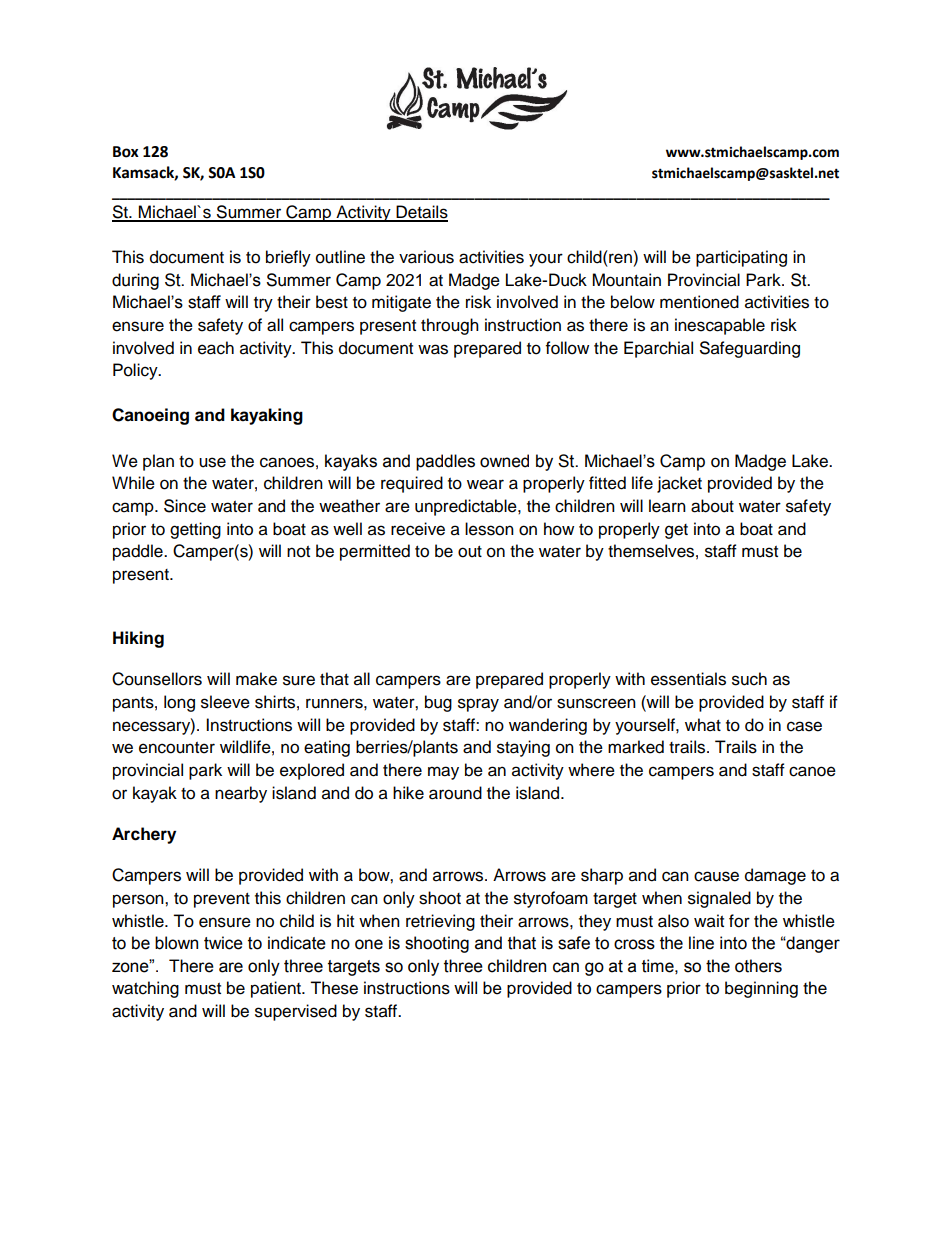 The height and width of the screenshot is (1233, 952). I want to click on nearby, so click(241, 794).
